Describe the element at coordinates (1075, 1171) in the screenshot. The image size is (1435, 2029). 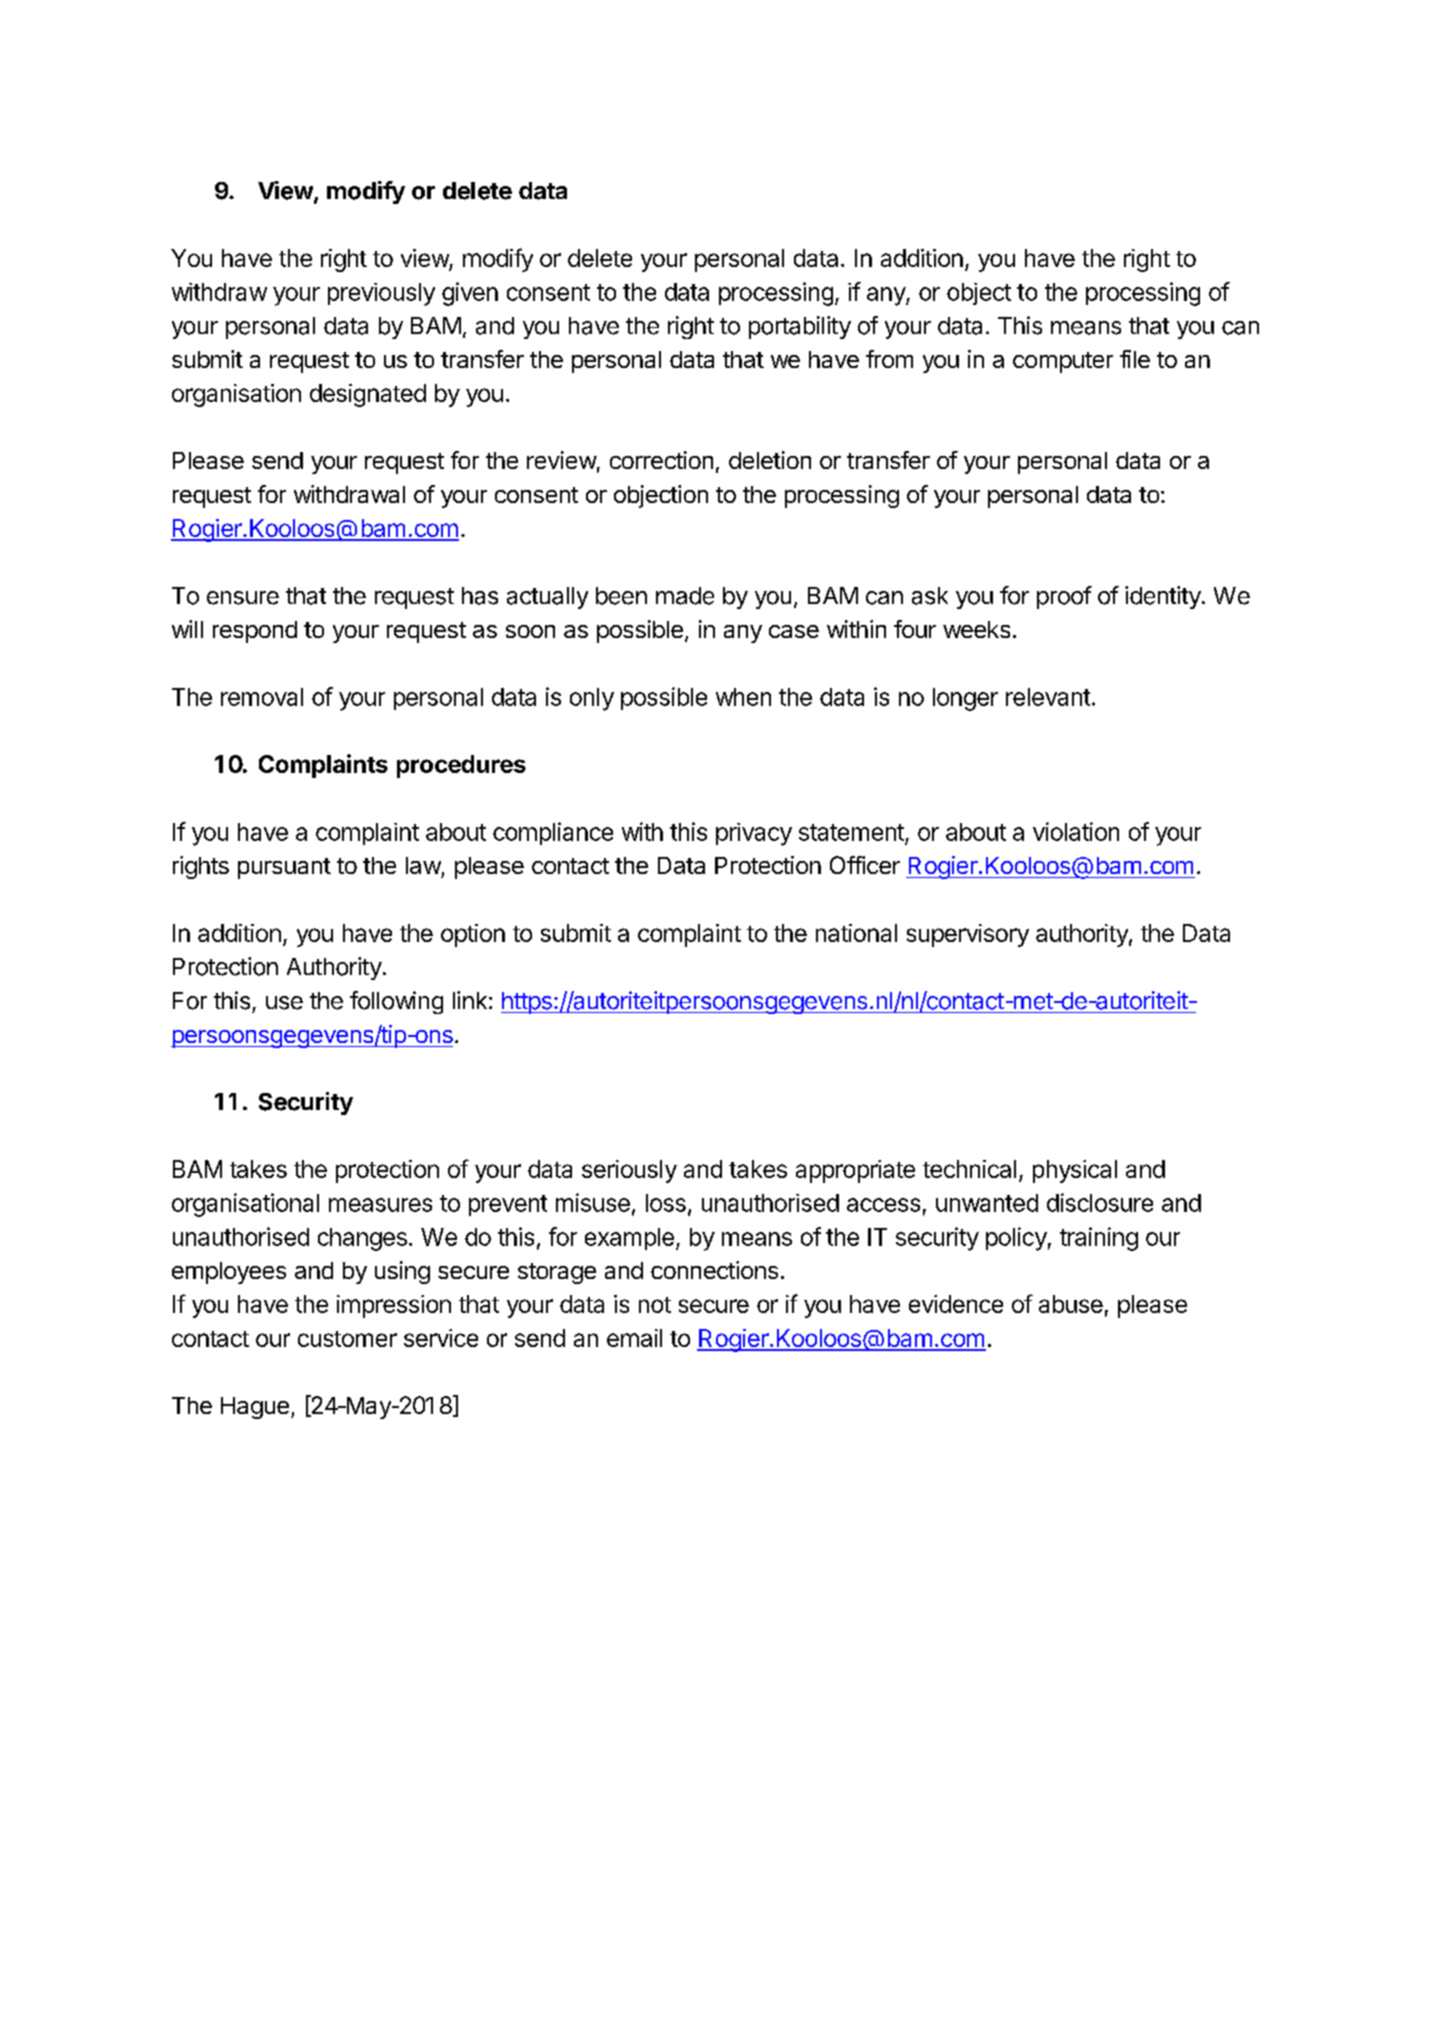
I see `physical` at that location.
